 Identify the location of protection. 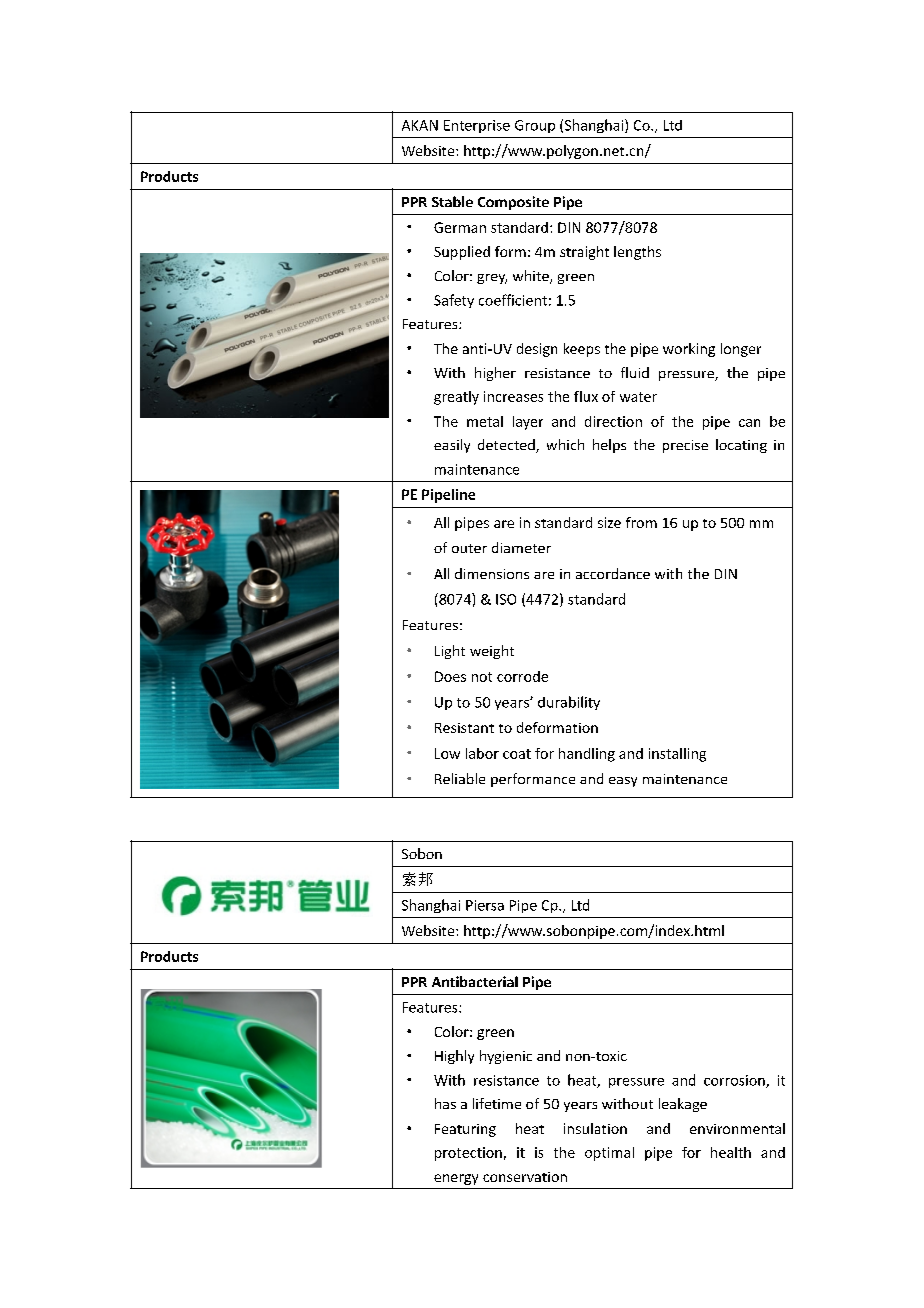
(468, 1154).
